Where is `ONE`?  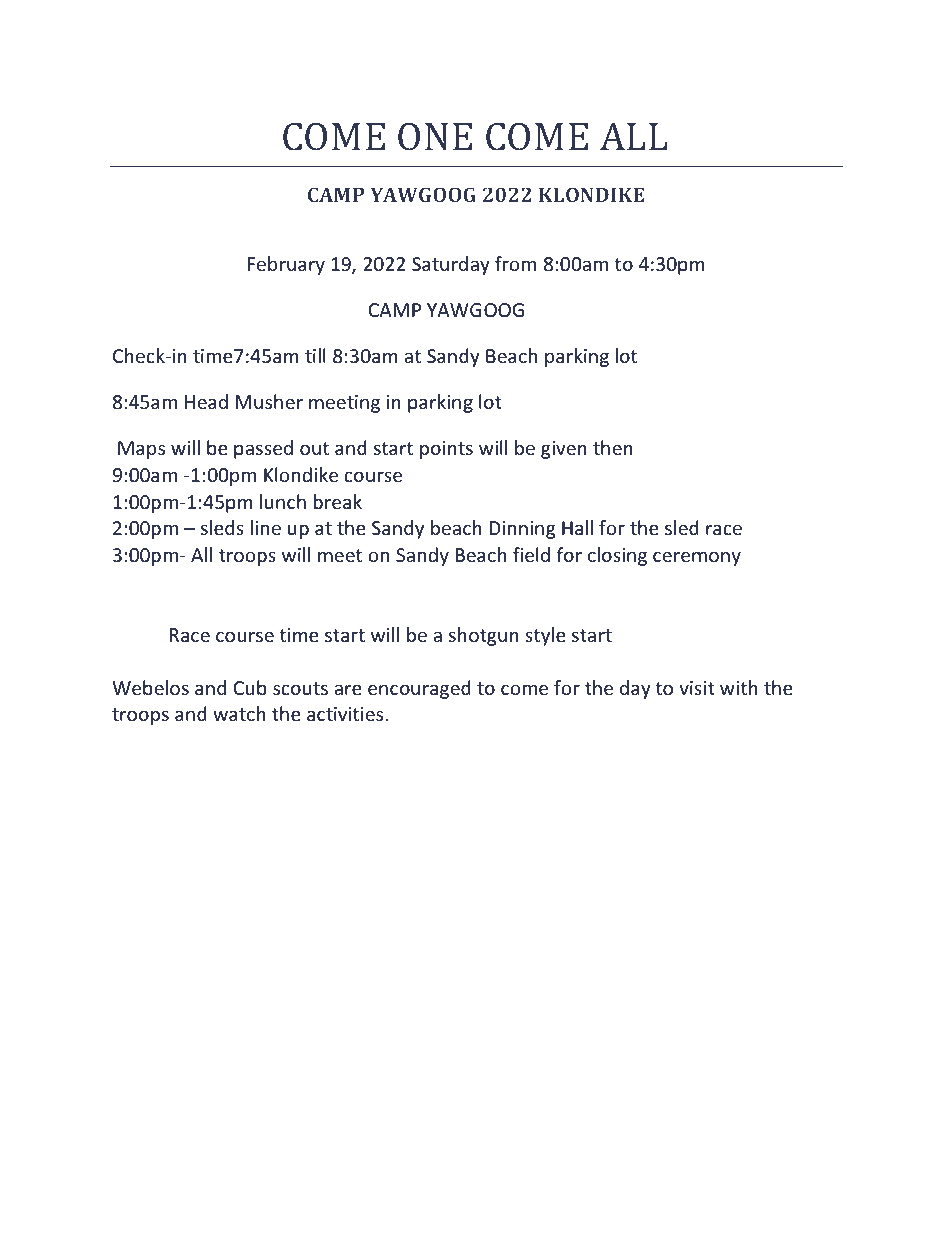 ONE is located at coordinates (435, 137).
